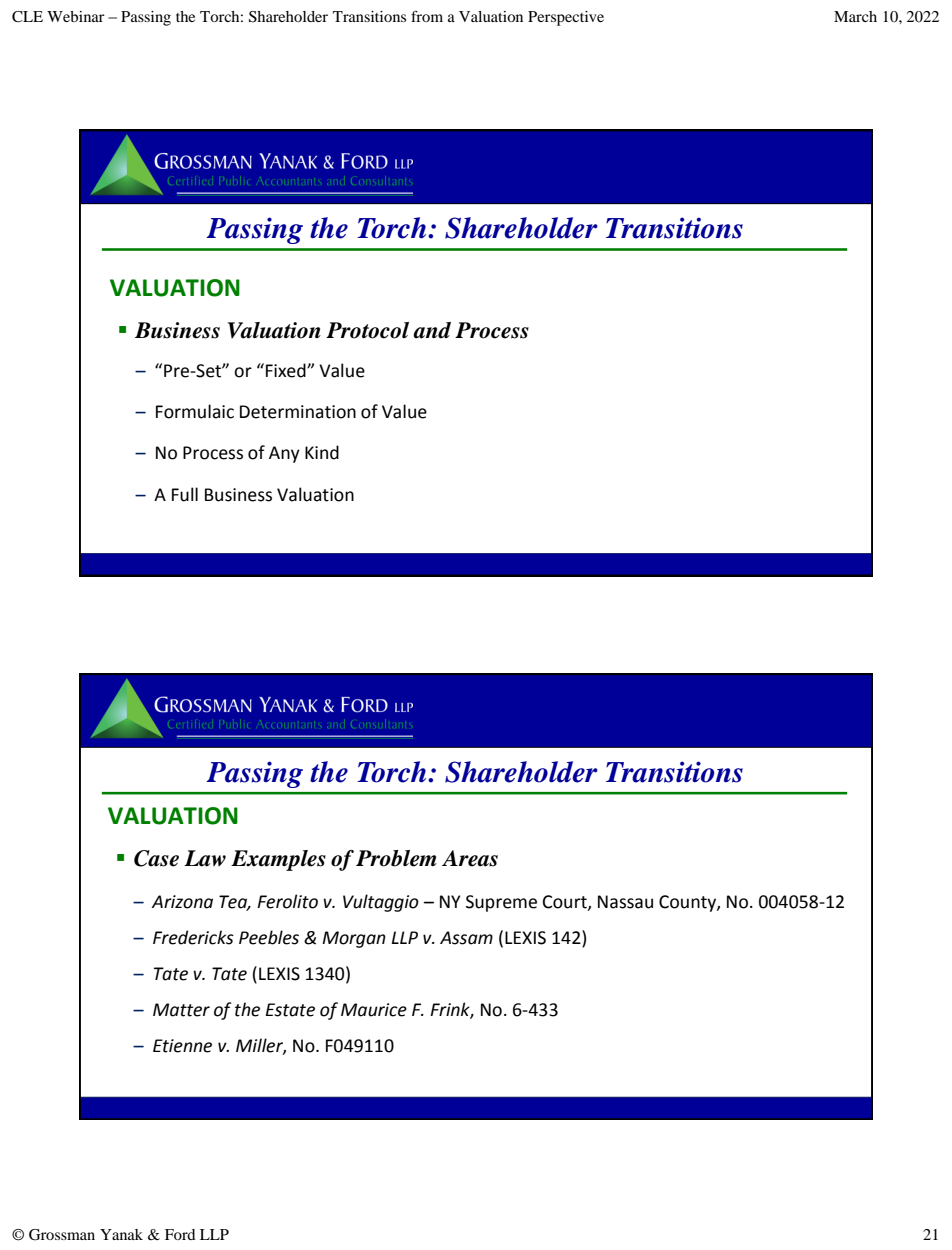 The image size is (952, 1250). Describe the element at coordinates (855, 16) in the screenshot. I see `March` at that location.
